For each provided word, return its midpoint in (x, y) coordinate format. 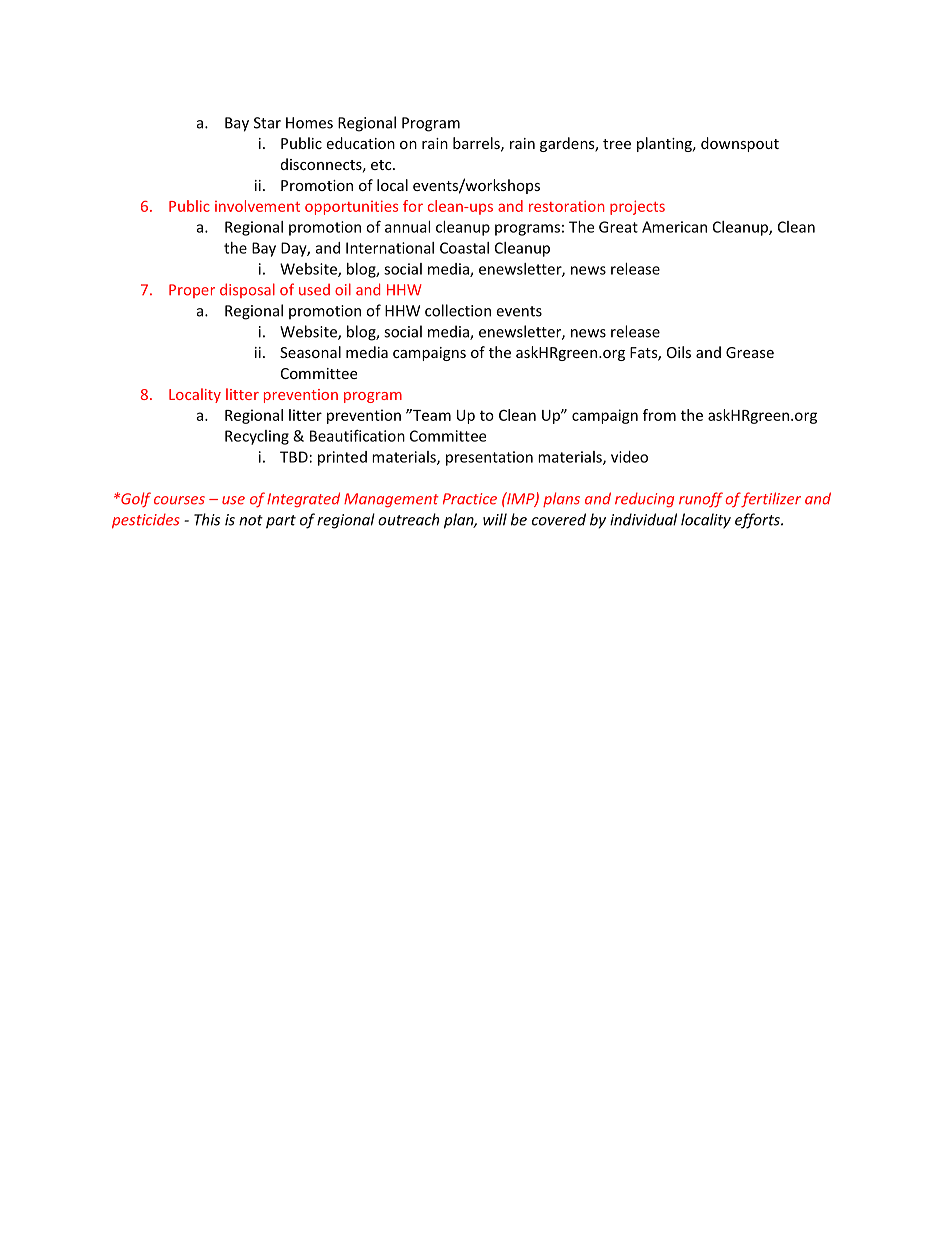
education (360, 143)
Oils (679, 352)
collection (458, 310)
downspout (740, 144)
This (207, 519)
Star (267, 123)
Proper (192, 291)
